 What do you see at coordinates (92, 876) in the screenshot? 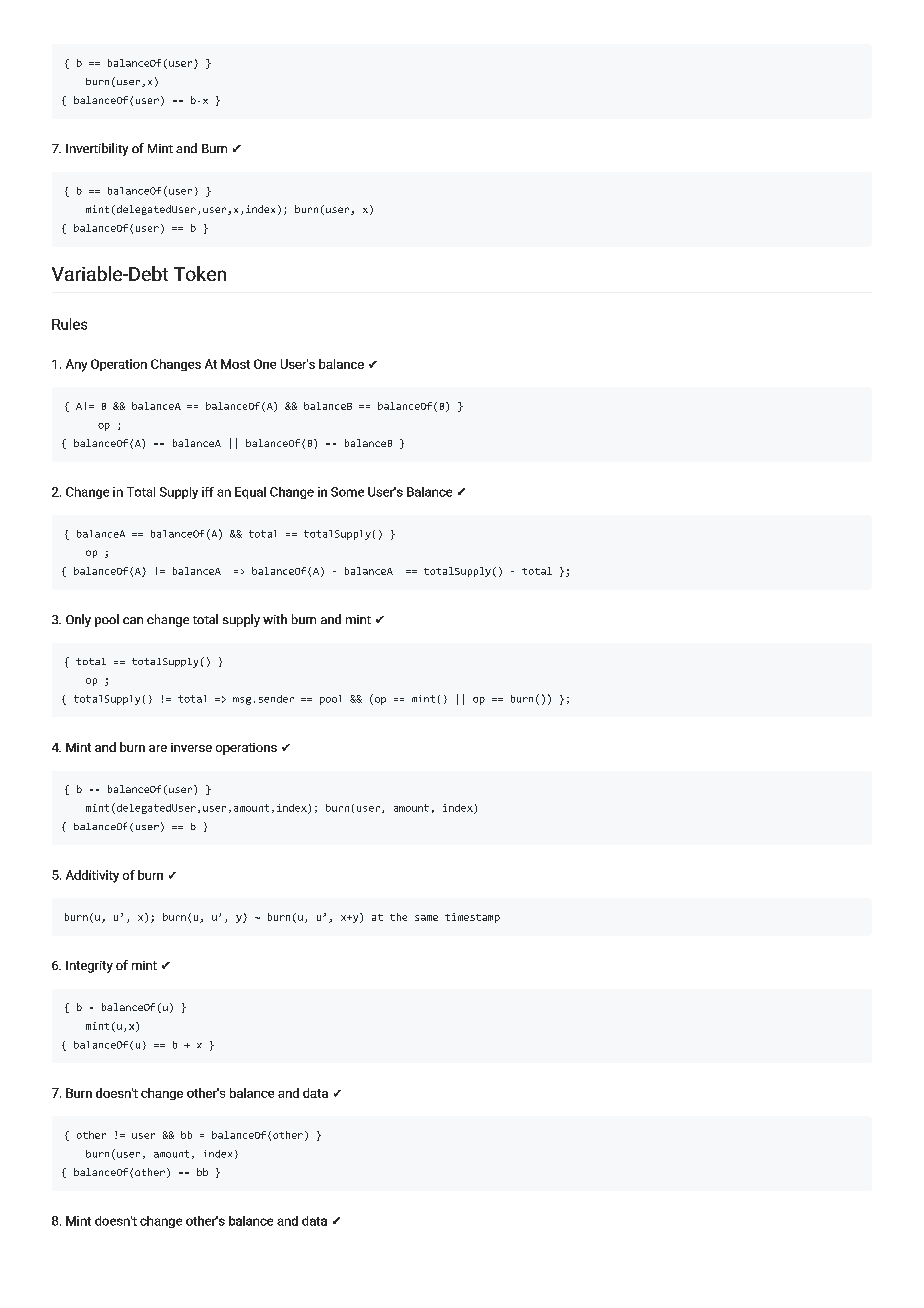
I see `Additivity` at bounding box center [92, 876].
